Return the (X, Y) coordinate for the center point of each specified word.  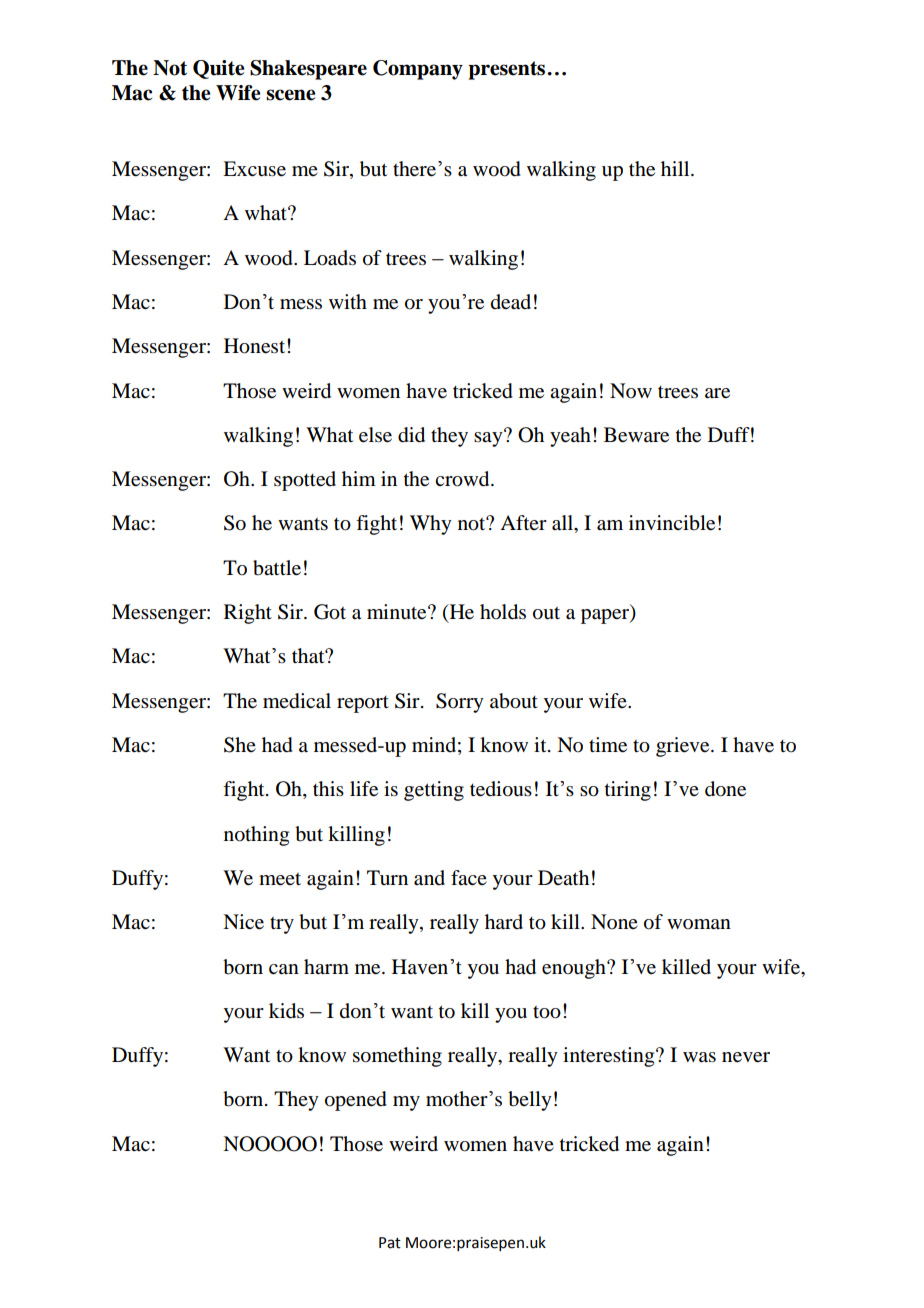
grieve (684, 747)
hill (676, 168)
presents (506, 70)
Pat (390, 1243)
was (699, 1057)
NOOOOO (270, 1144)
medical (297, 701)
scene (290, 95)
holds (503, 612)
